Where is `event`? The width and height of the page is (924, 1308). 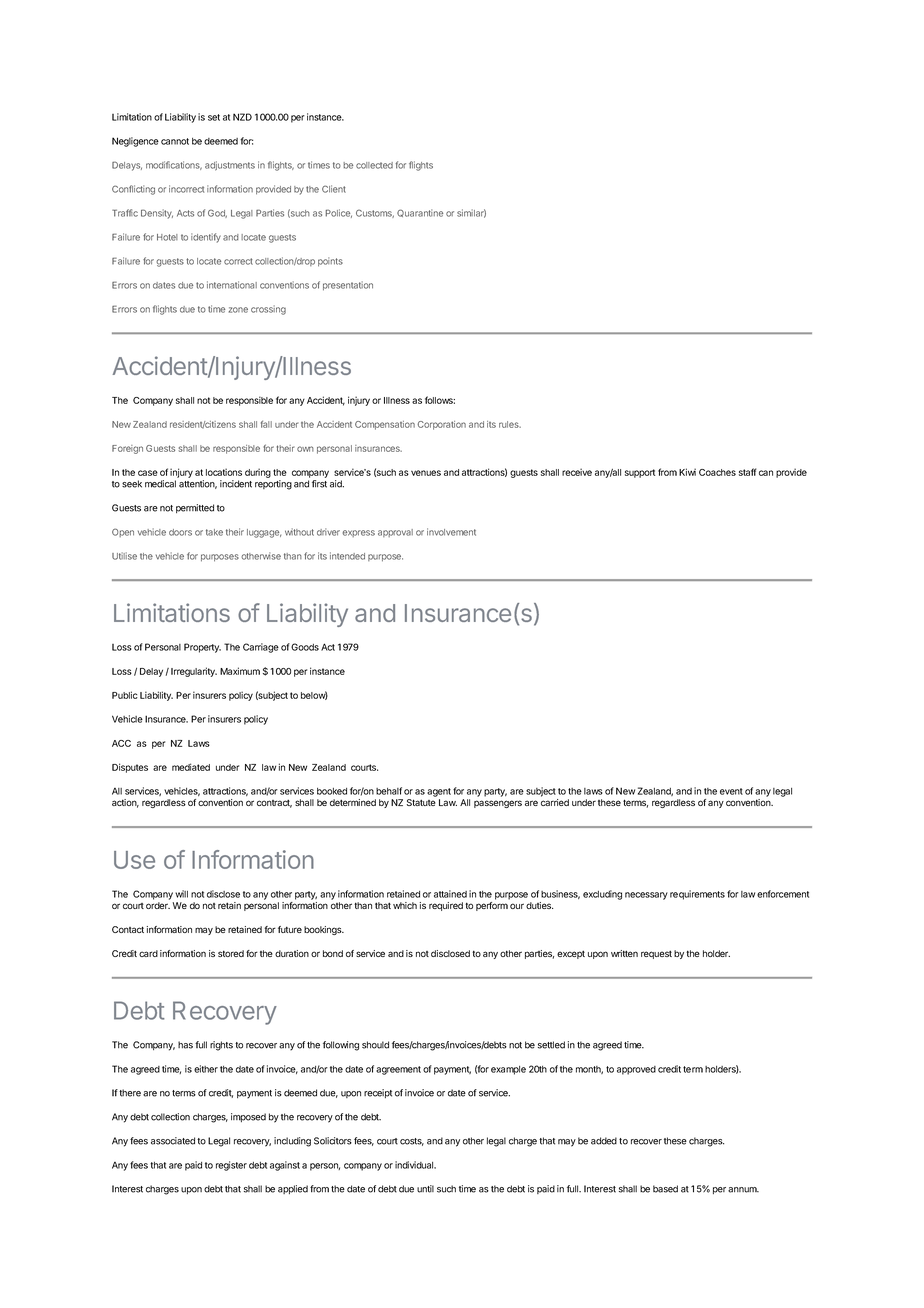
event is located at coordinates (731, 791).
